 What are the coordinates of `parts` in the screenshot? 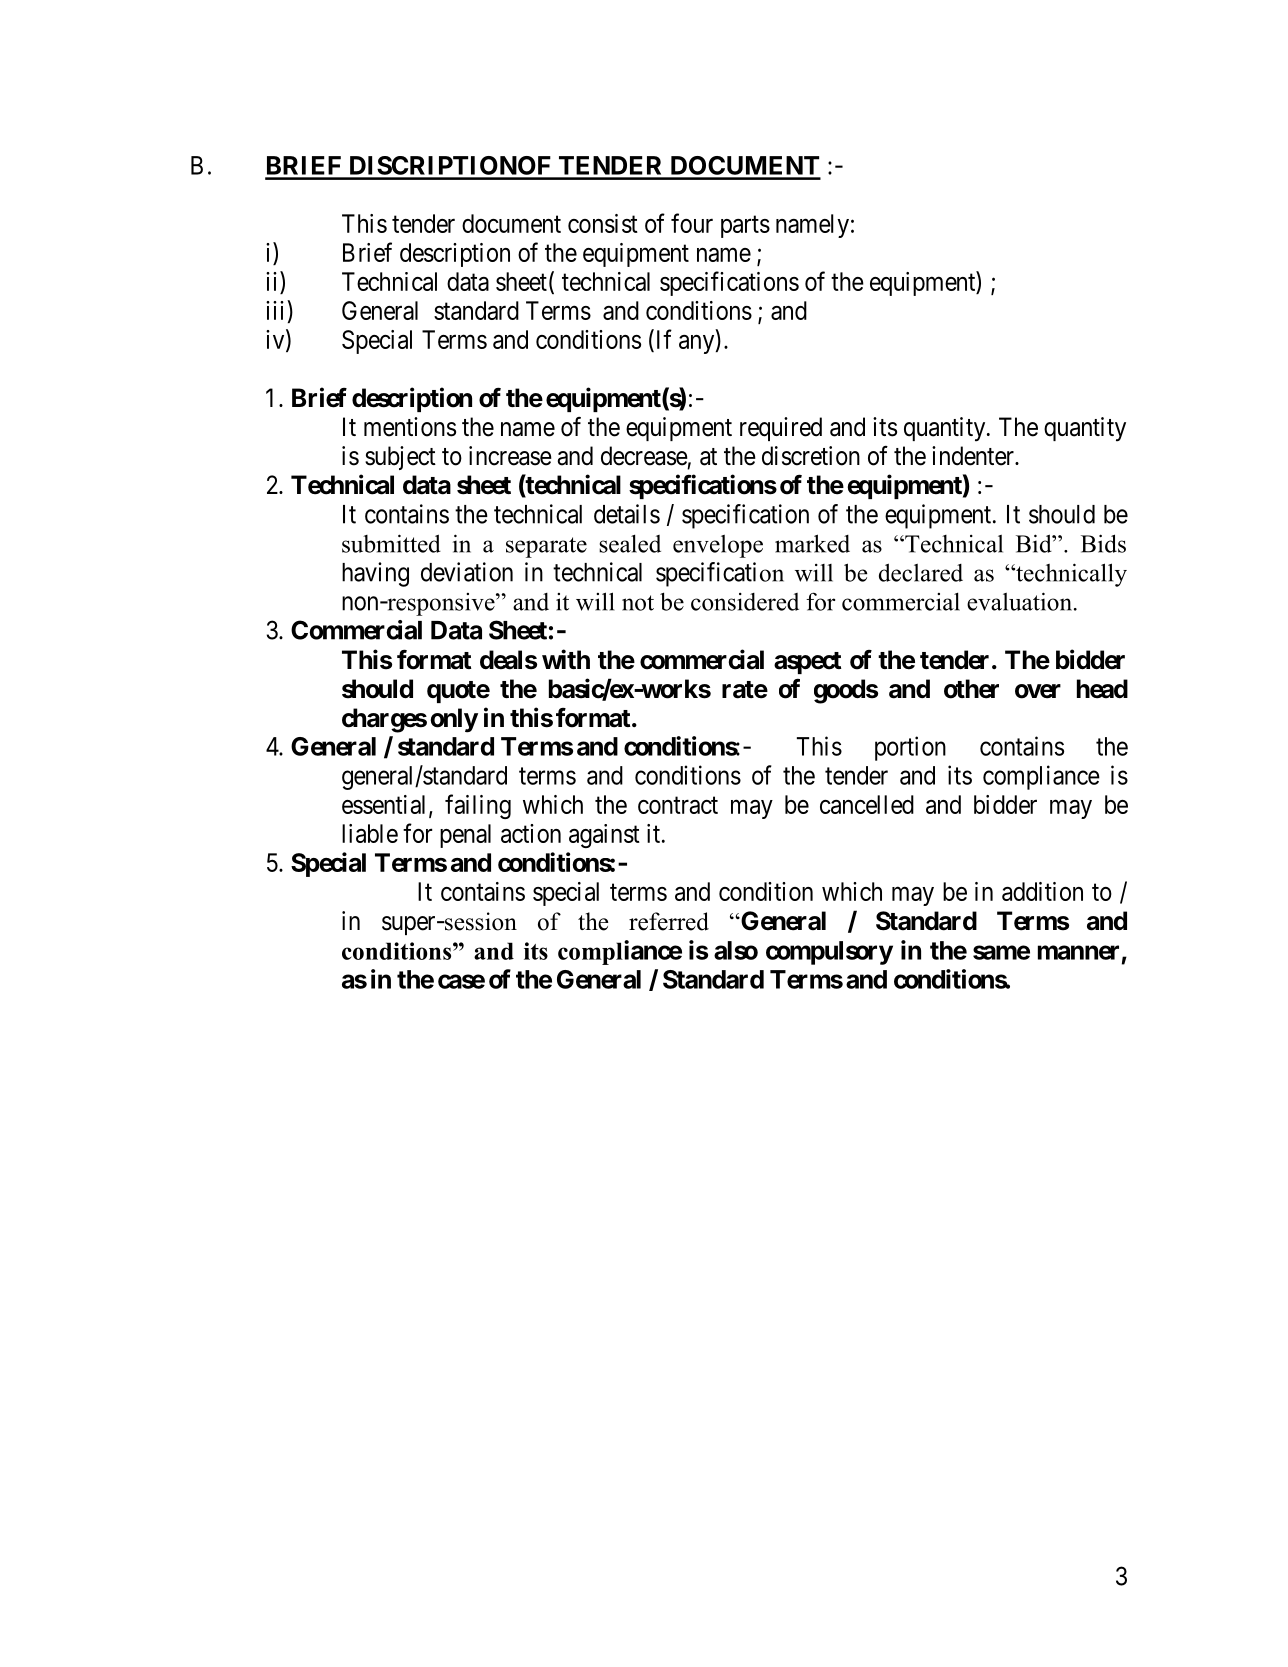 It's located at (745, 227).
